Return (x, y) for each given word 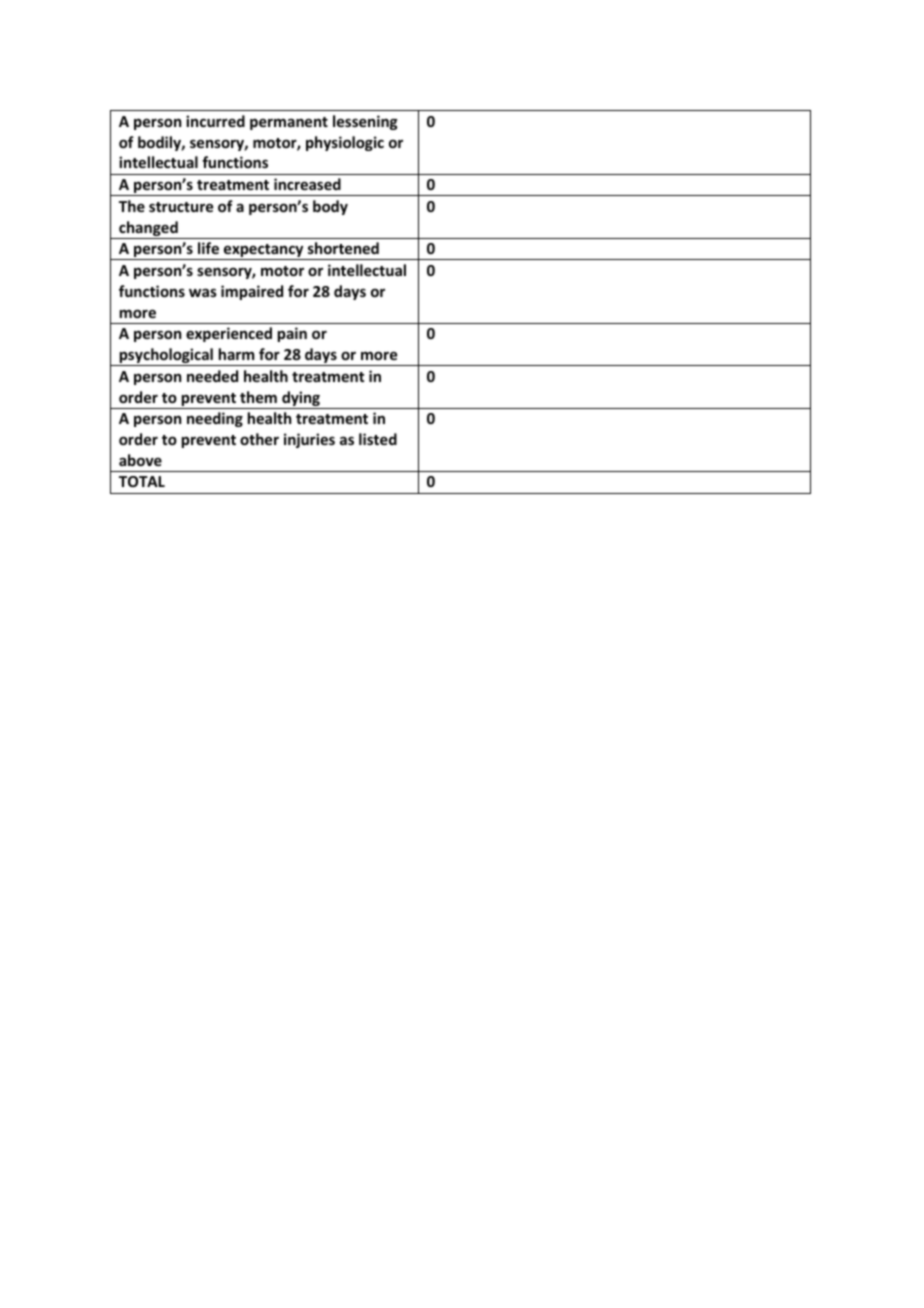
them (258, 397)
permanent (289, 123)
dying (301, 400)
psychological (166, 357)
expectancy (264, 252)
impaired (252, 292)
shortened (343, 248)
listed (378, 439)
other (259, 439)
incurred (215, 121)
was (203, 292)
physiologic (345, 143)
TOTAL (142, 481)
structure (181, 207)
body (330, 207)
